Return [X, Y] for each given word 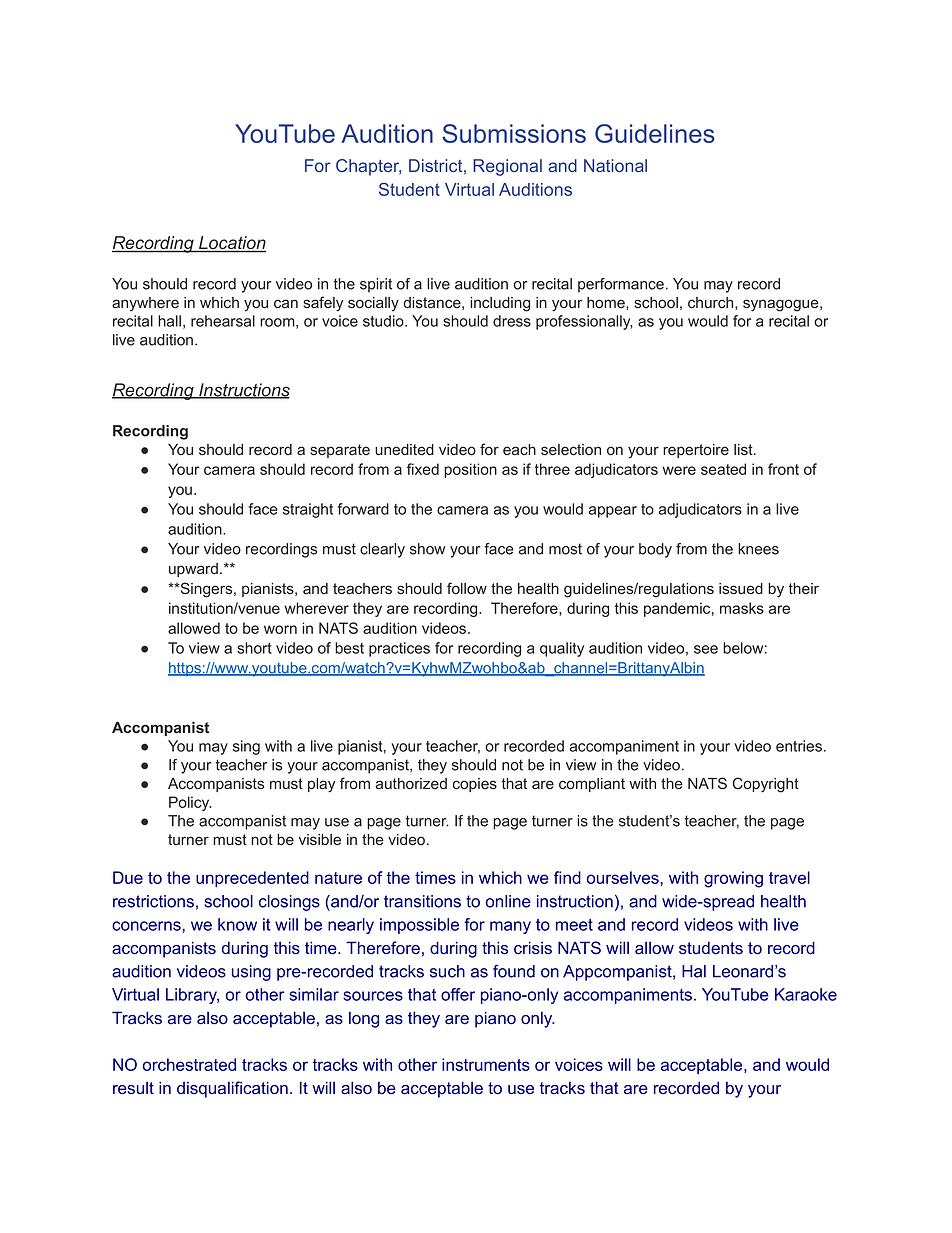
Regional [507, 167]
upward [193, 570]
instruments [486, 1064]
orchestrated [189, 1064]
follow [467, 588]
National [615, 165]
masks [742, 608]
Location [231, 244]
